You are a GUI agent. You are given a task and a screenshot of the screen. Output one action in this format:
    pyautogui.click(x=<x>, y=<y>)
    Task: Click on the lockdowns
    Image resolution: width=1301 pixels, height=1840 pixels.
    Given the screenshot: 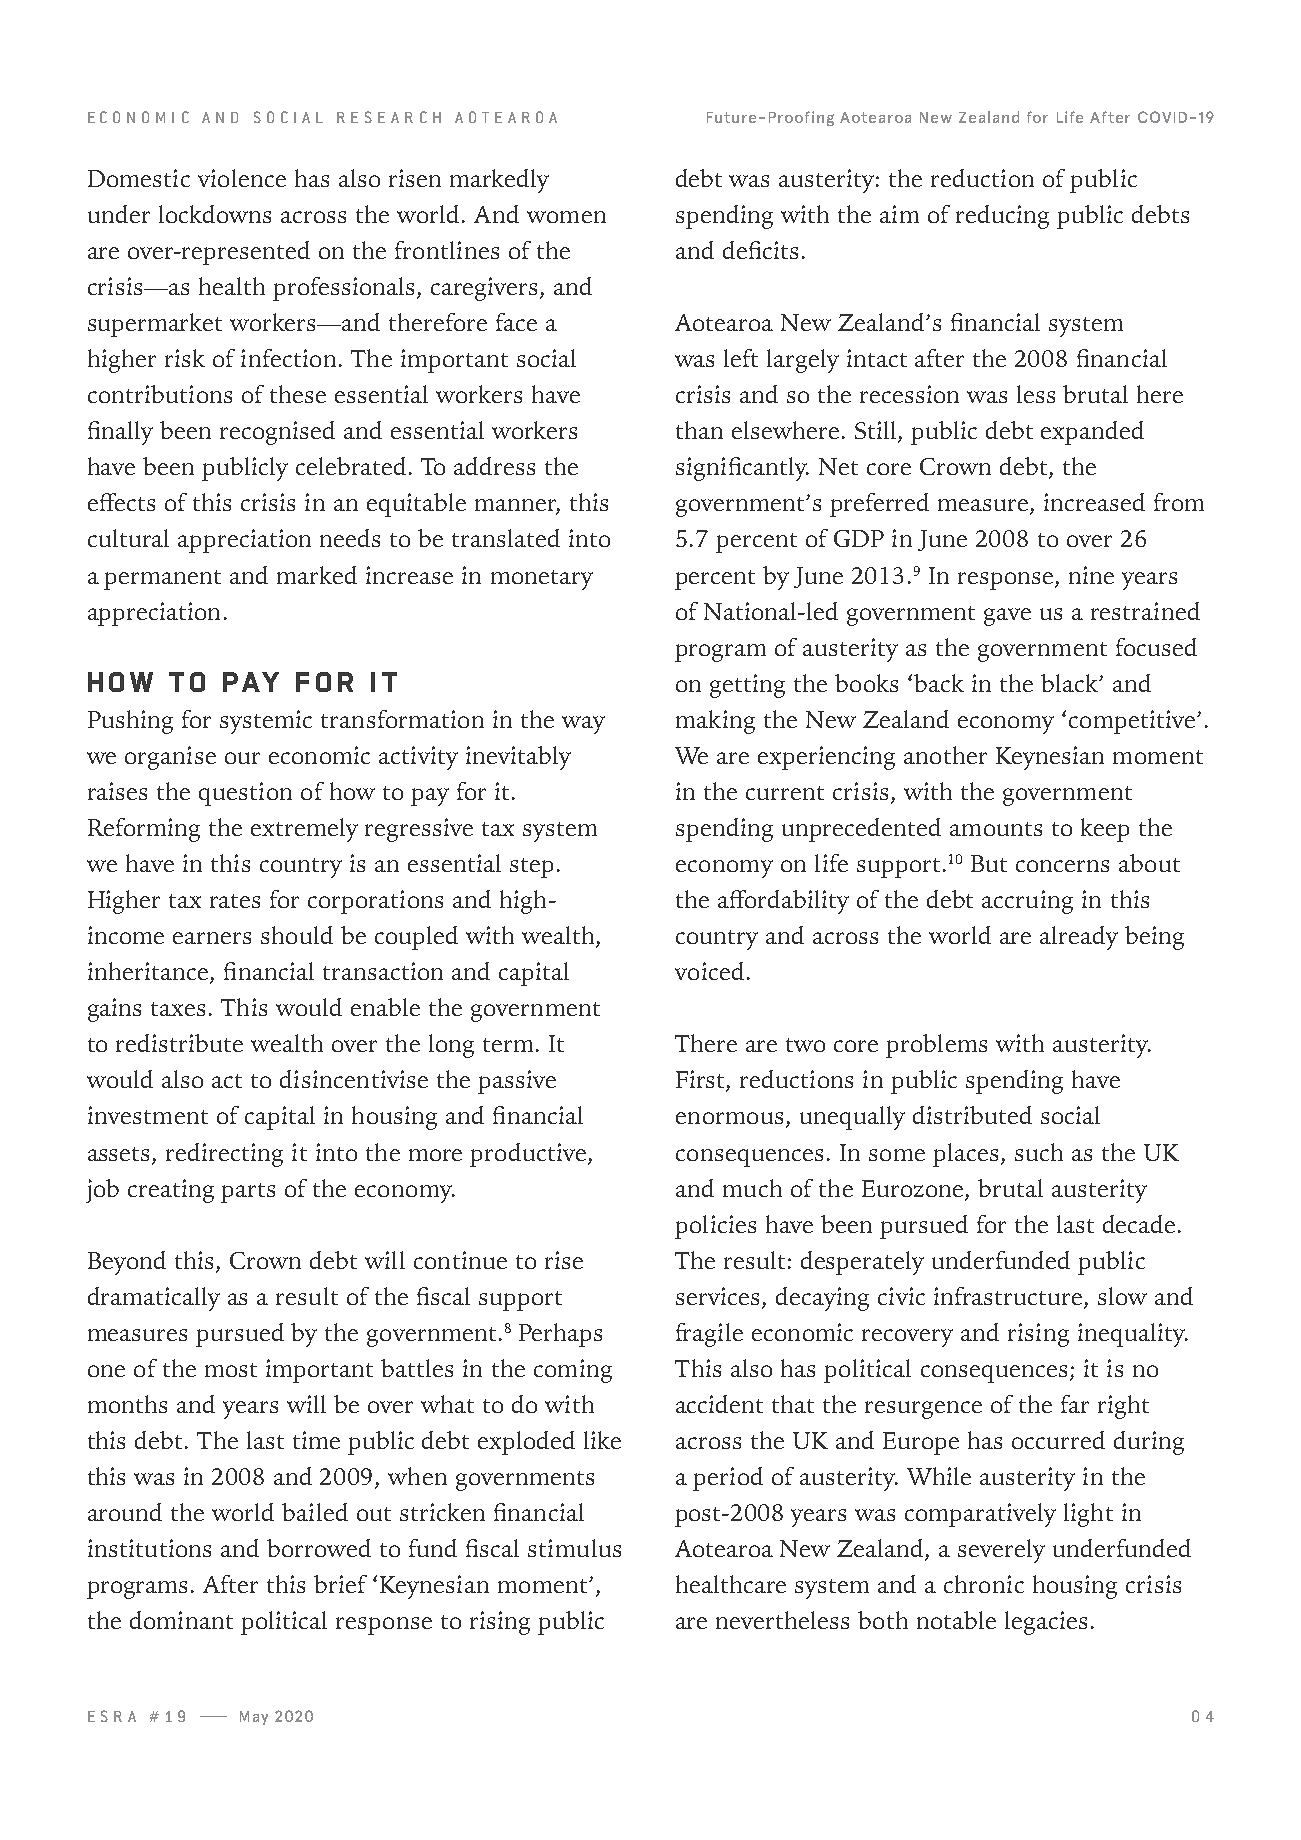 What is the action you would take?
    pyautogui.click(x=215, y=214)
